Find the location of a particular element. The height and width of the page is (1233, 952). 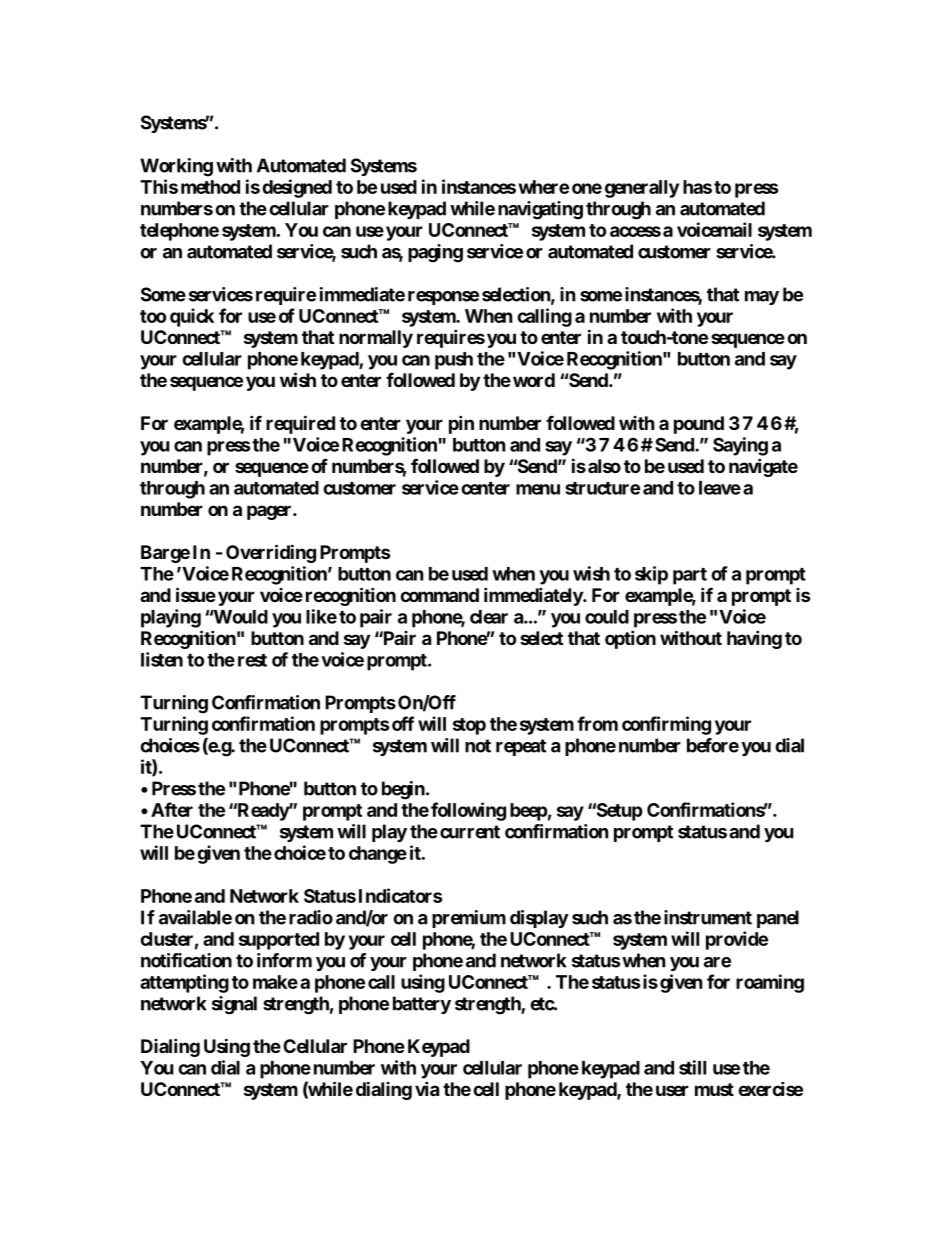

After is located at coordinates (172, 809).
